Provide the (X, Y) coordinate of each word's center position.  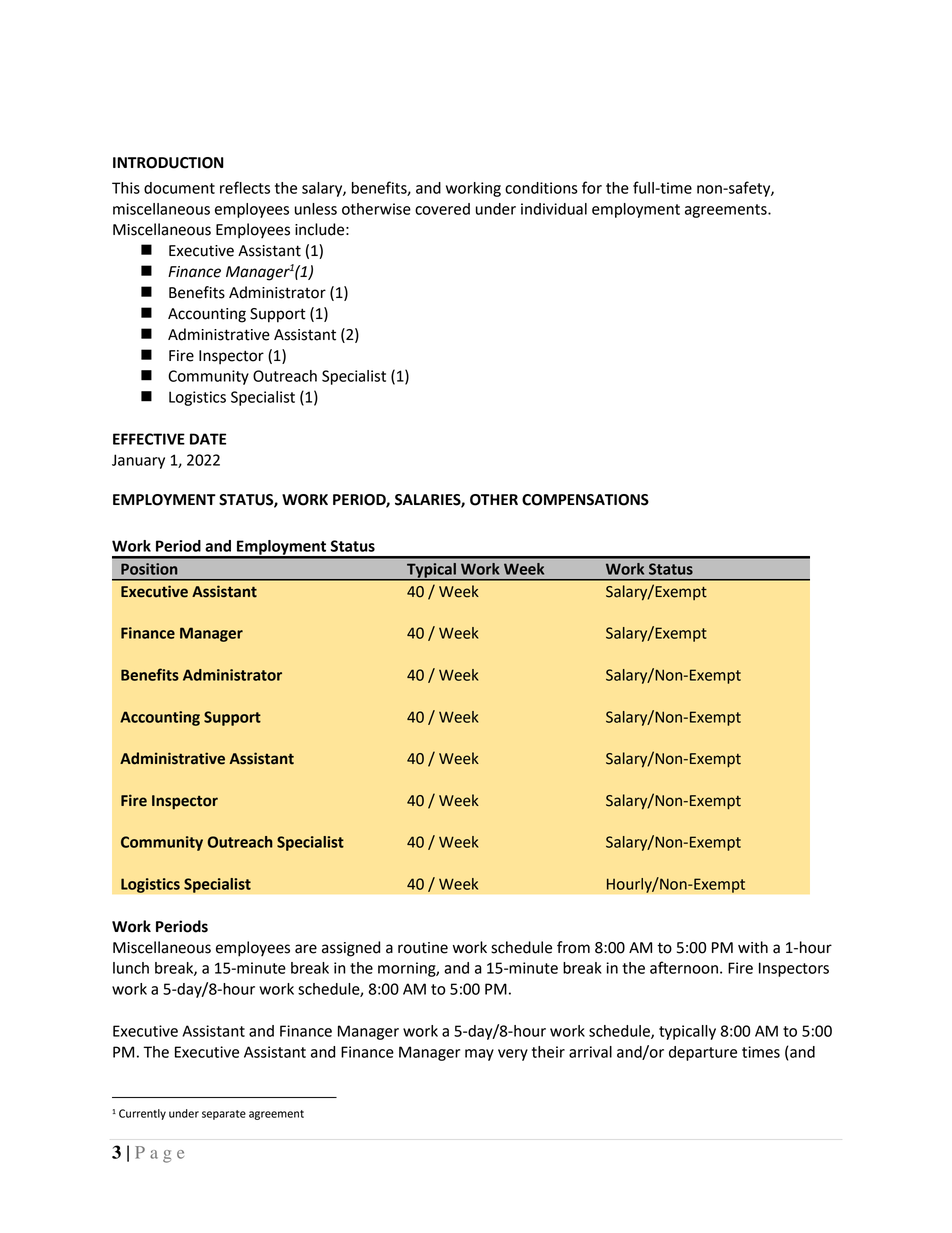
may (479, 1055)
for (592, 187)
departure (703, 1053)
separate (224, 1115)
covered (442, 209)
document (179, 188)
